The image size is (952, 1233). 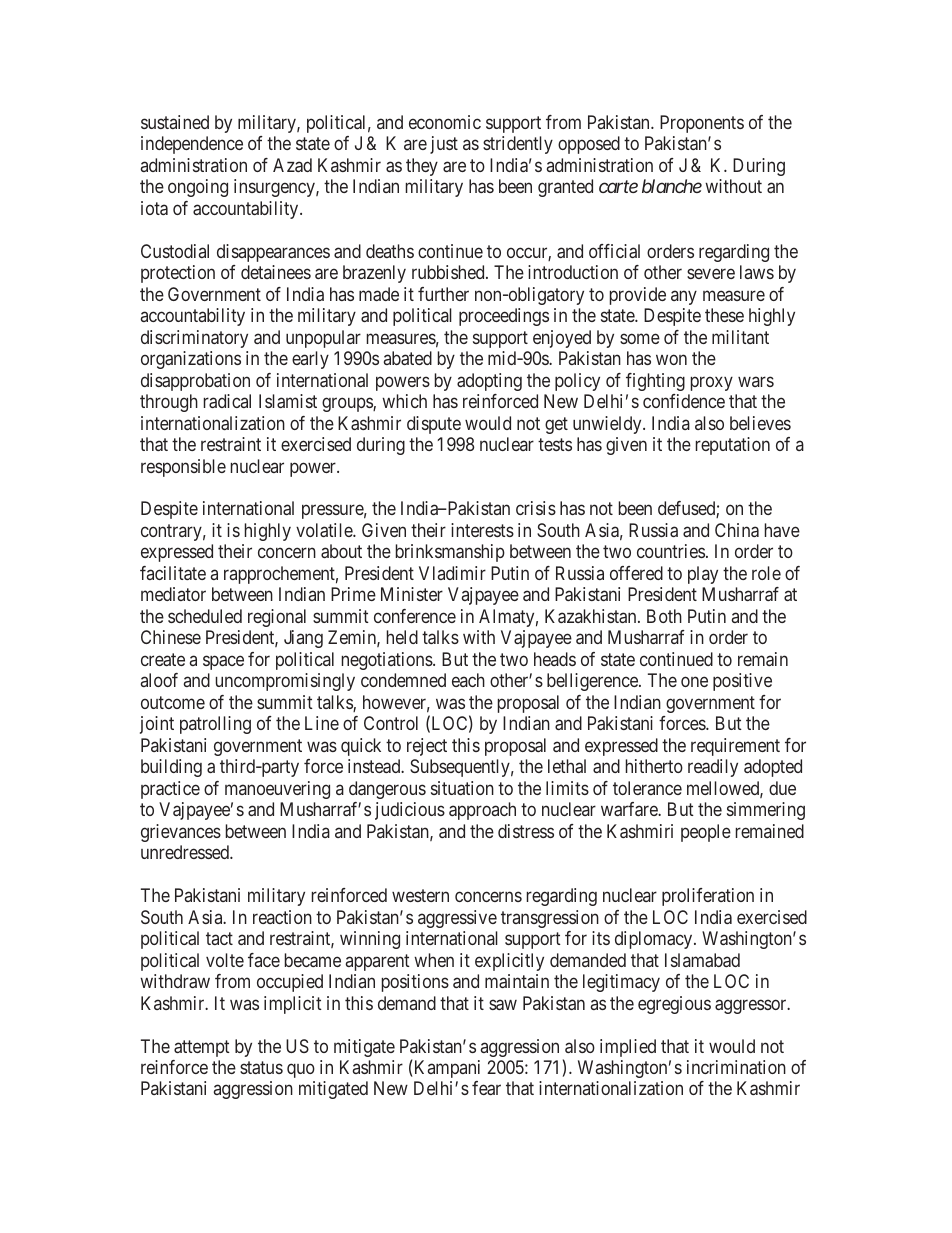 What do you see at coordinates (444, 145) in the screenshot?
I see `just` at bounding box center [444, 145].
